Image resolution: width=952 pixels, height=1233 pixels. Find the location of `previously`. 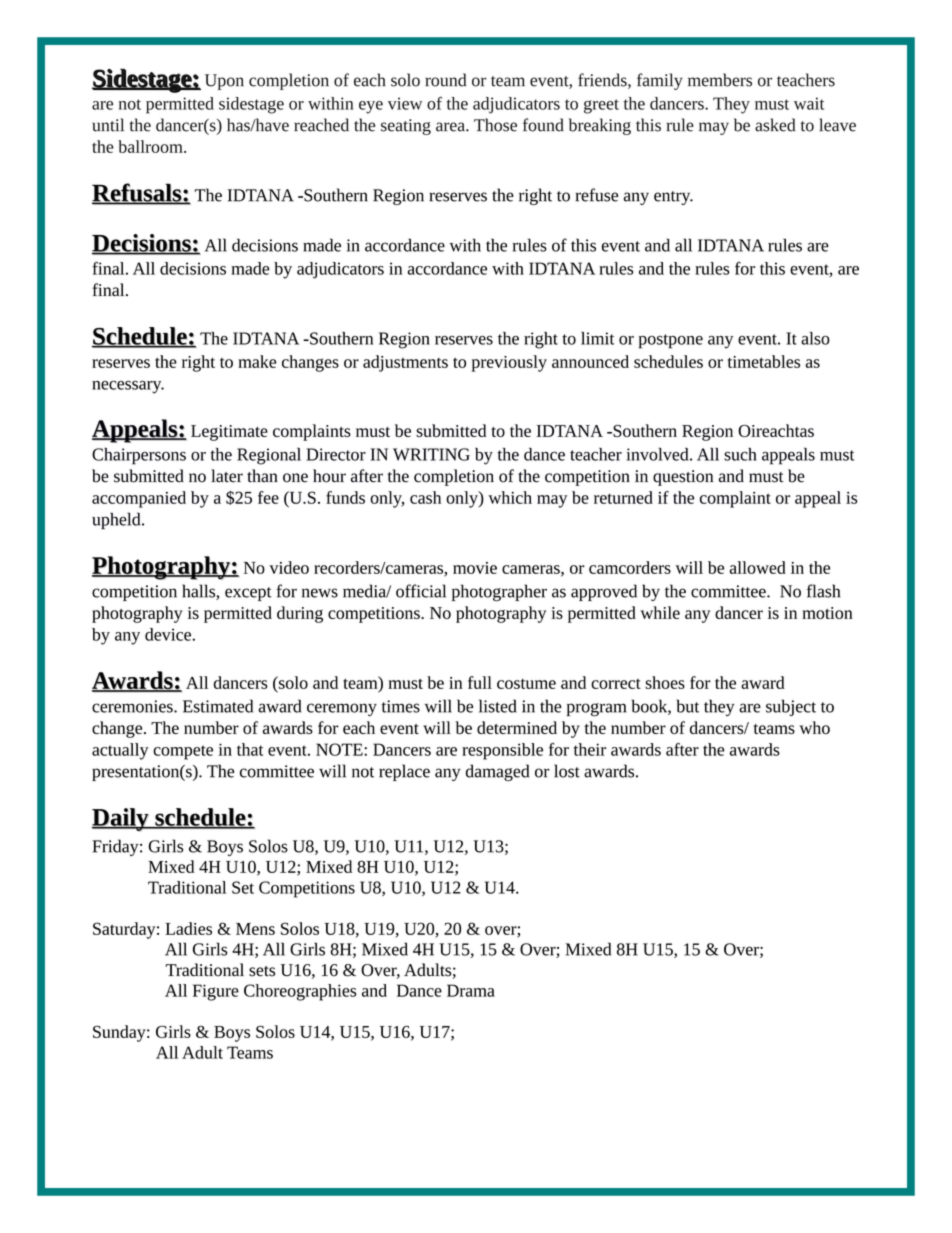

previously is located at coordinates (509, 363).
